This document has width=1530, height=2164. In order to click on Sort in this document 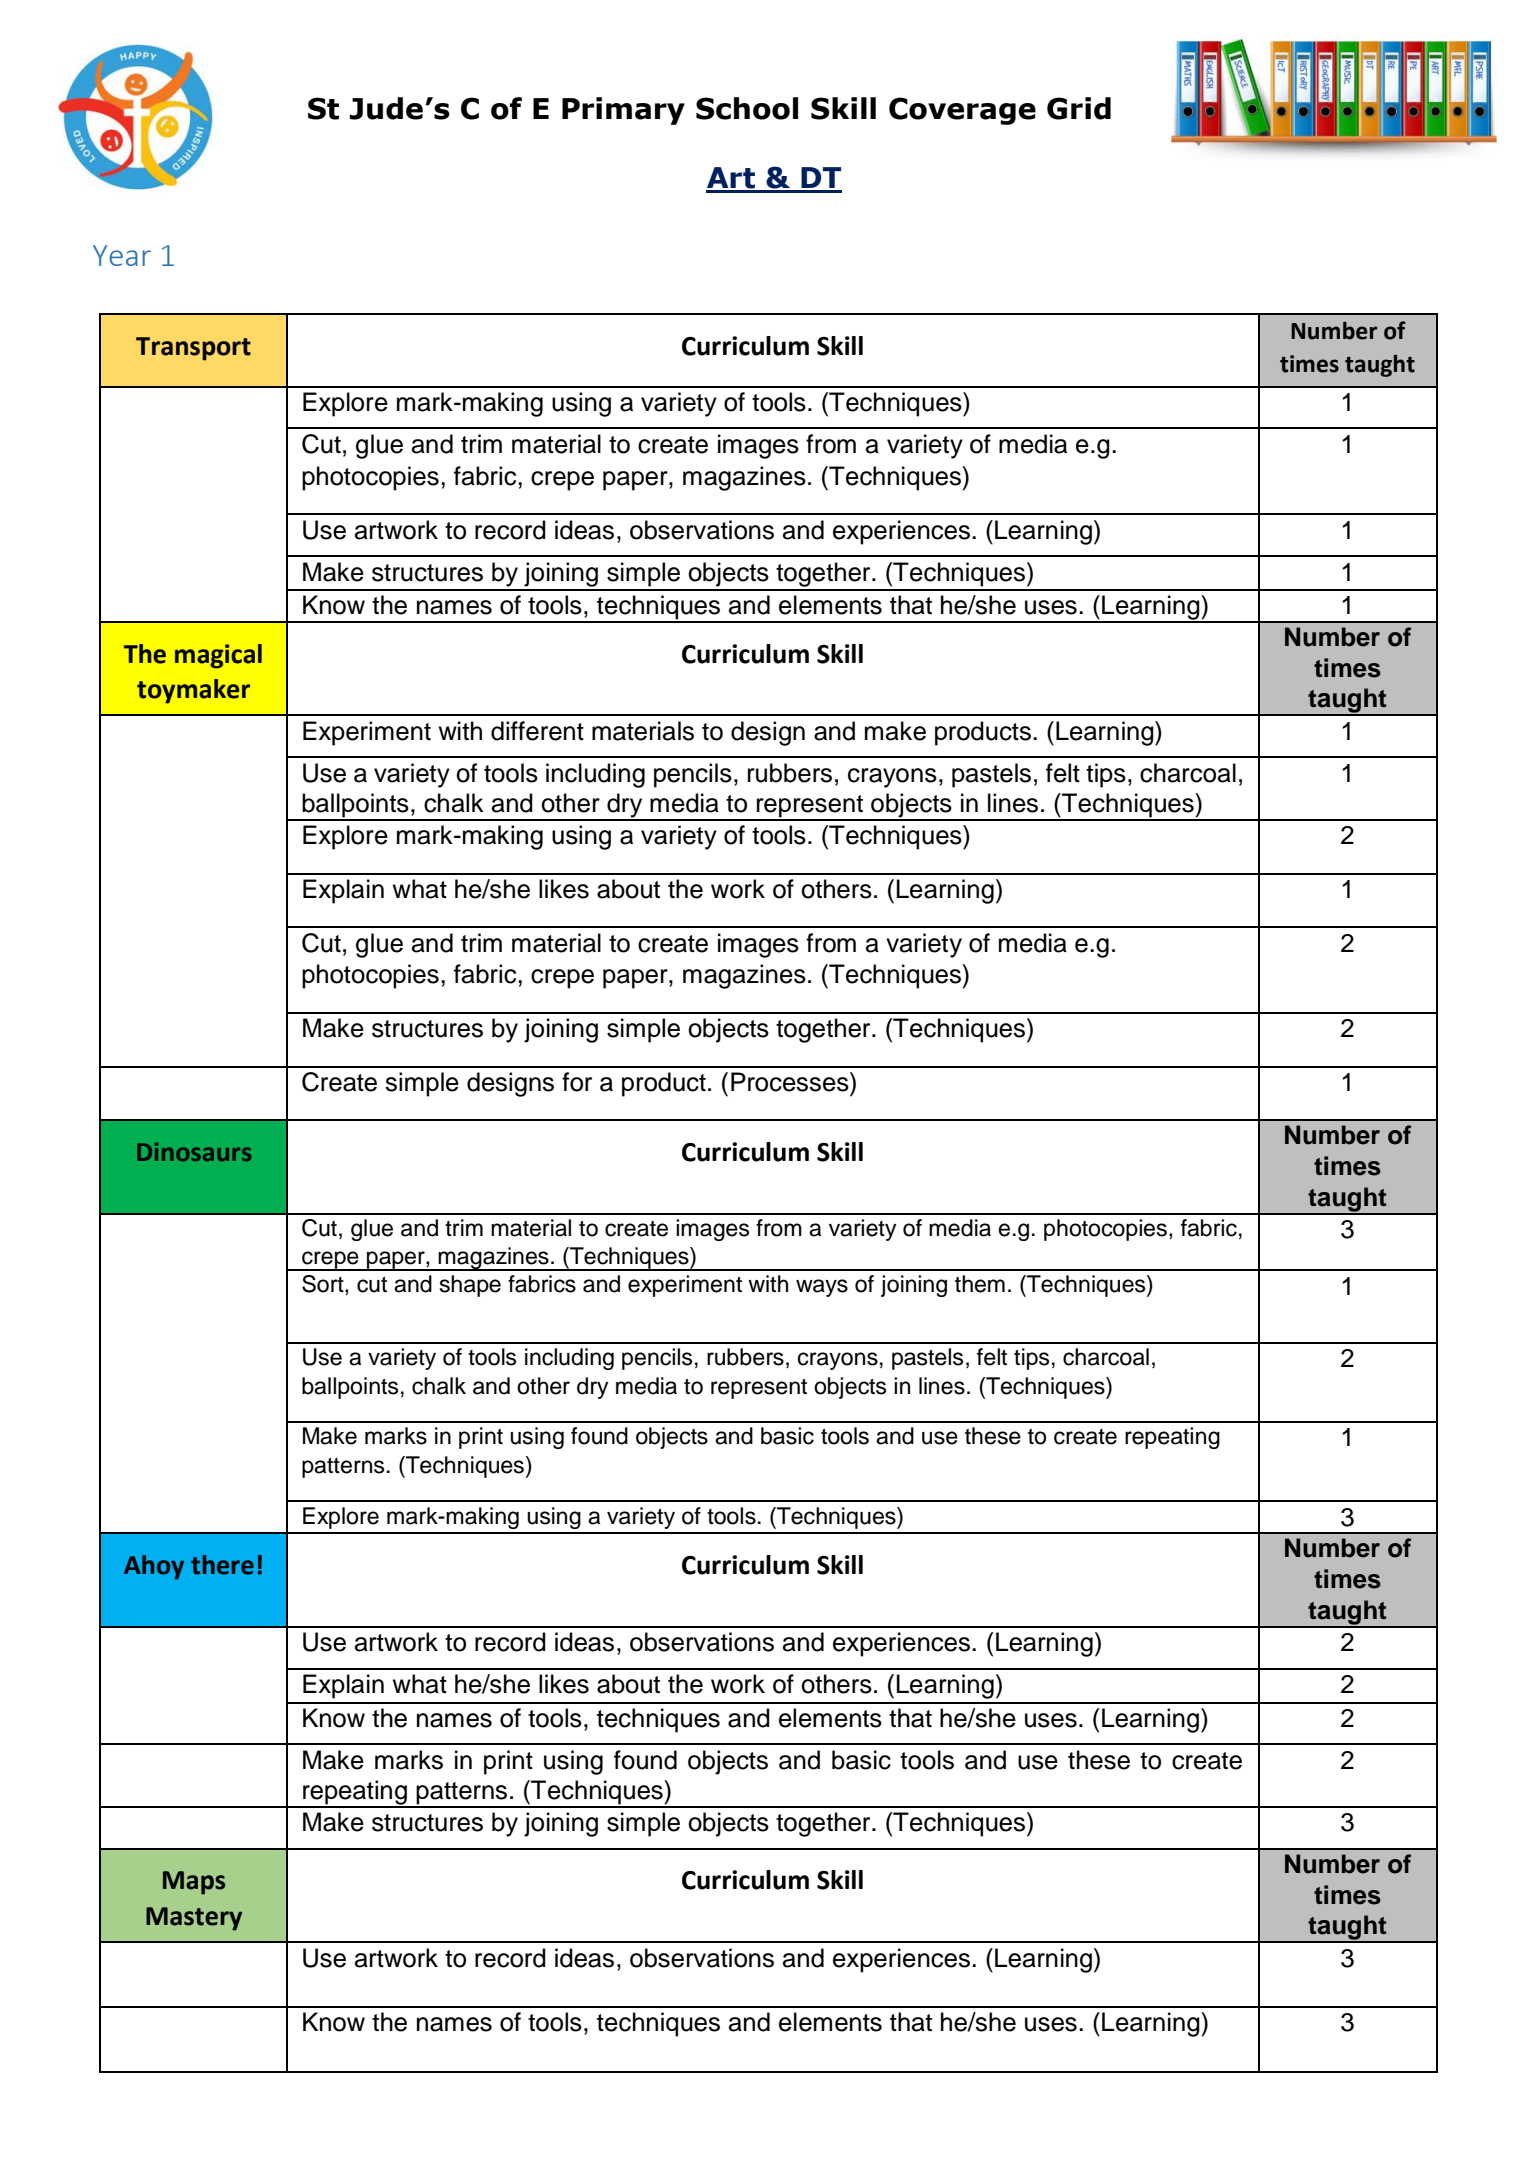, I will do `click(324, 1285)`.
